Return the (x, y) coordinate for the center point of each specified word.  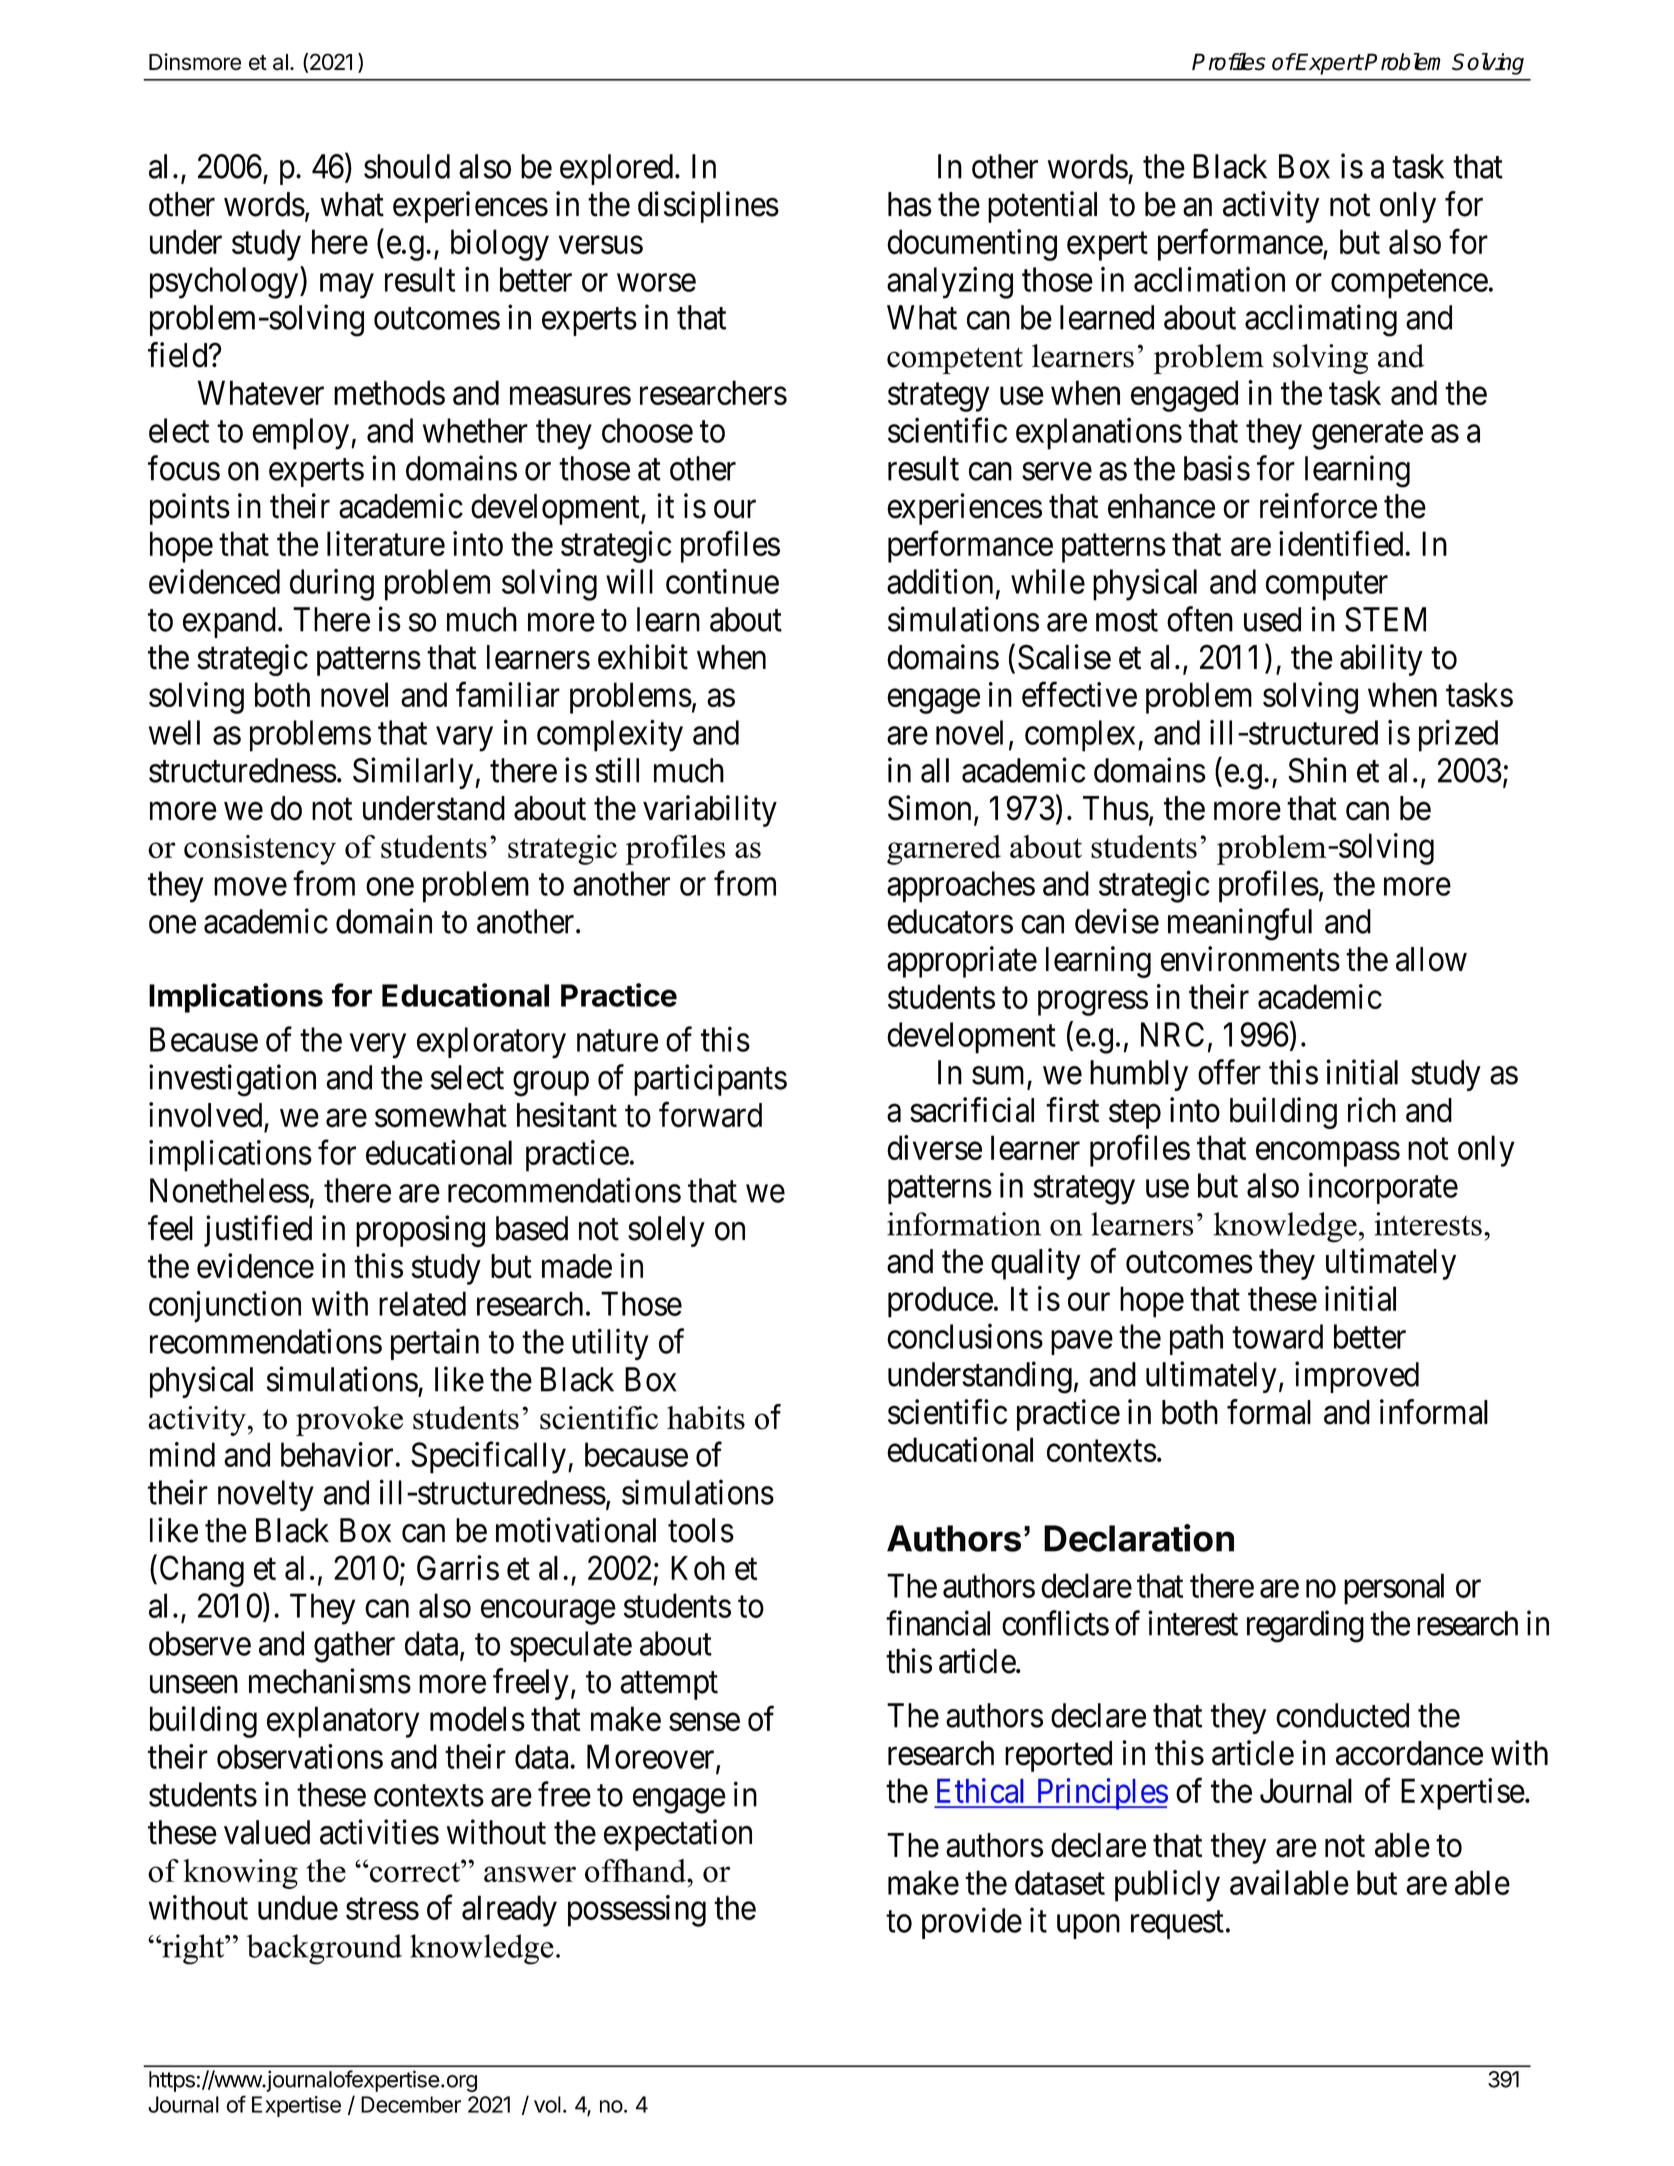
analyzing (950, 283)
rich (1372, 1110)
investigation (232, 1080)
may (347, 286)
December (411, 2104)
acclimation (1209, 279)
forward (710, 1115)
